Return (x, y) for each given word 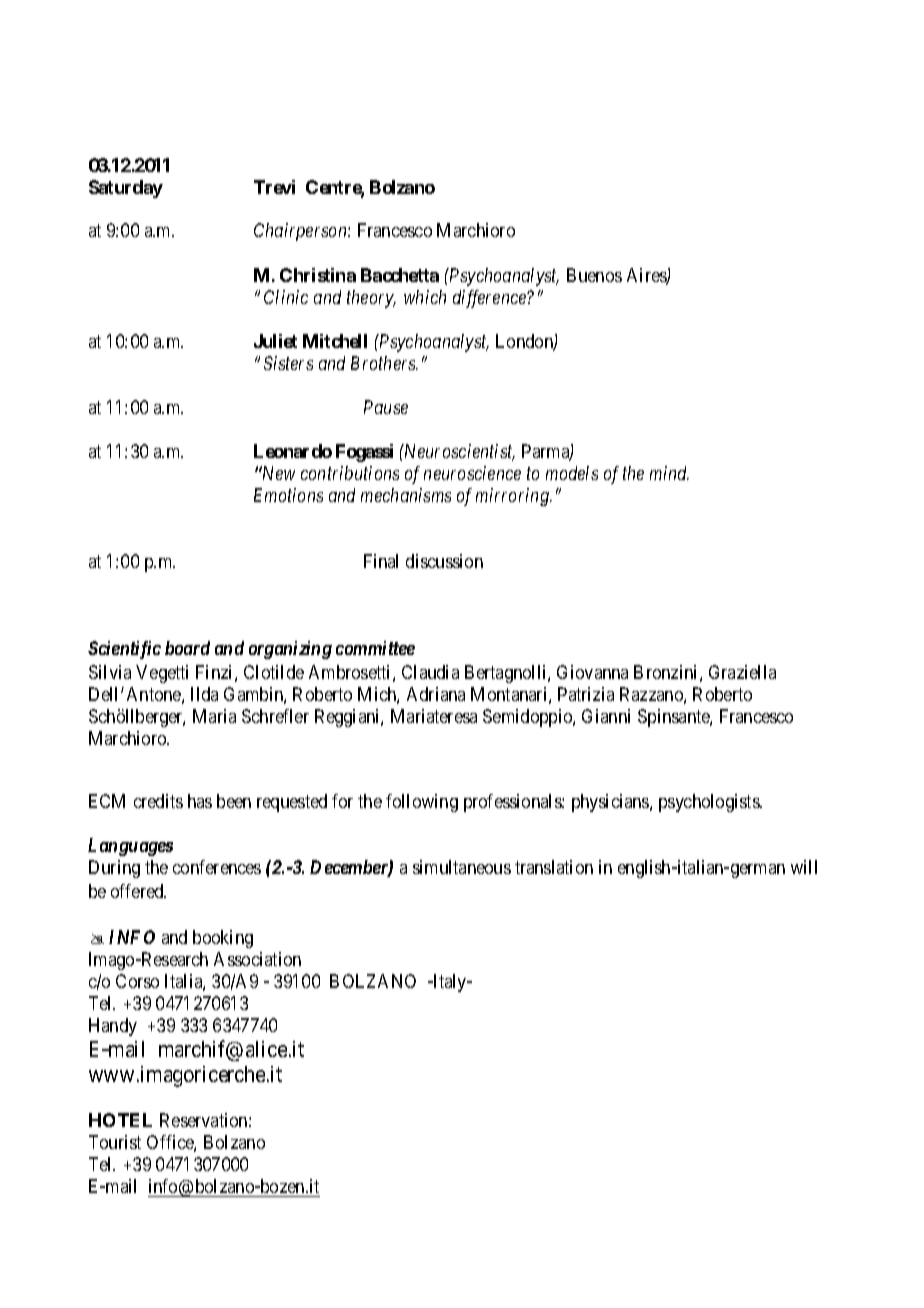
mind (669, 473)
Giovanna (592, 672)
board (187, 648)
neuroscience (472, 473)
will (804, 867)
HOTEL (120, 1120)
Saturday (126, 189)
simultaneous (462, 867)
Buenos (594, 275)
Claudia (430, 672)
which (425, 297)
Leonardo (293, 451)
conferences (217, 867)
